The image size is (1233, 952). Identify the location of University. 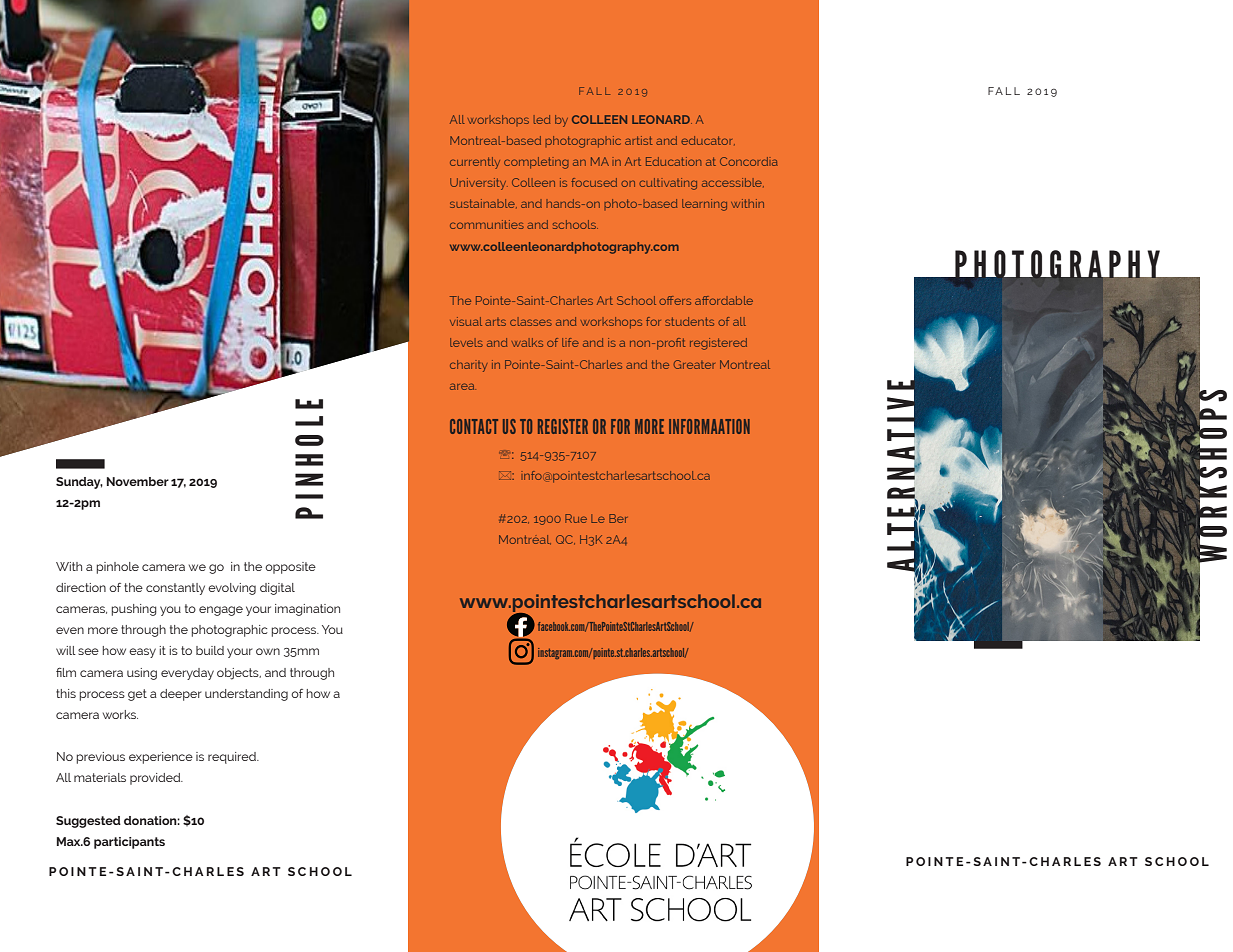
(479, 184).
